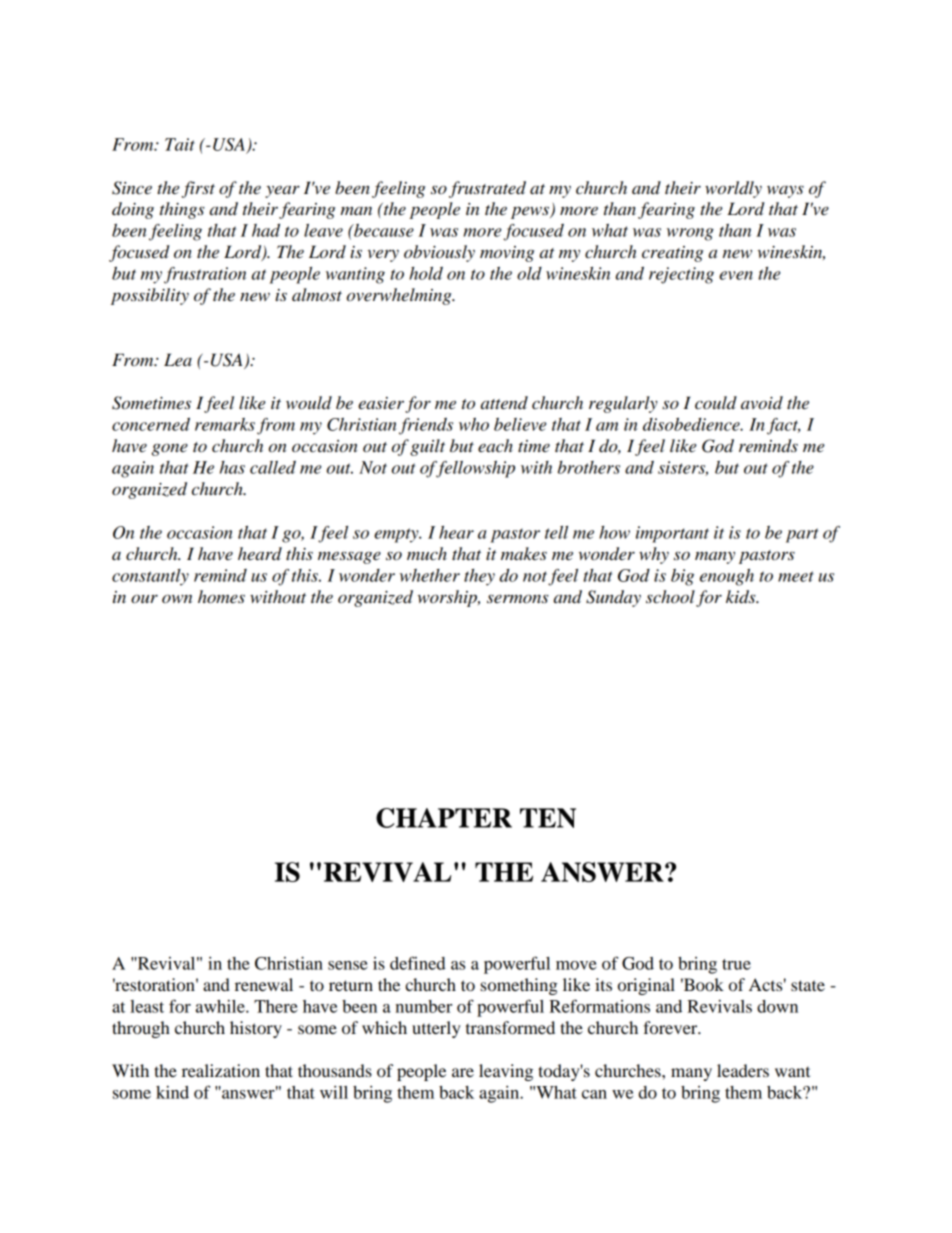 This image has width=952, height=1233. I want to click on realization, so click(221, 1070).
